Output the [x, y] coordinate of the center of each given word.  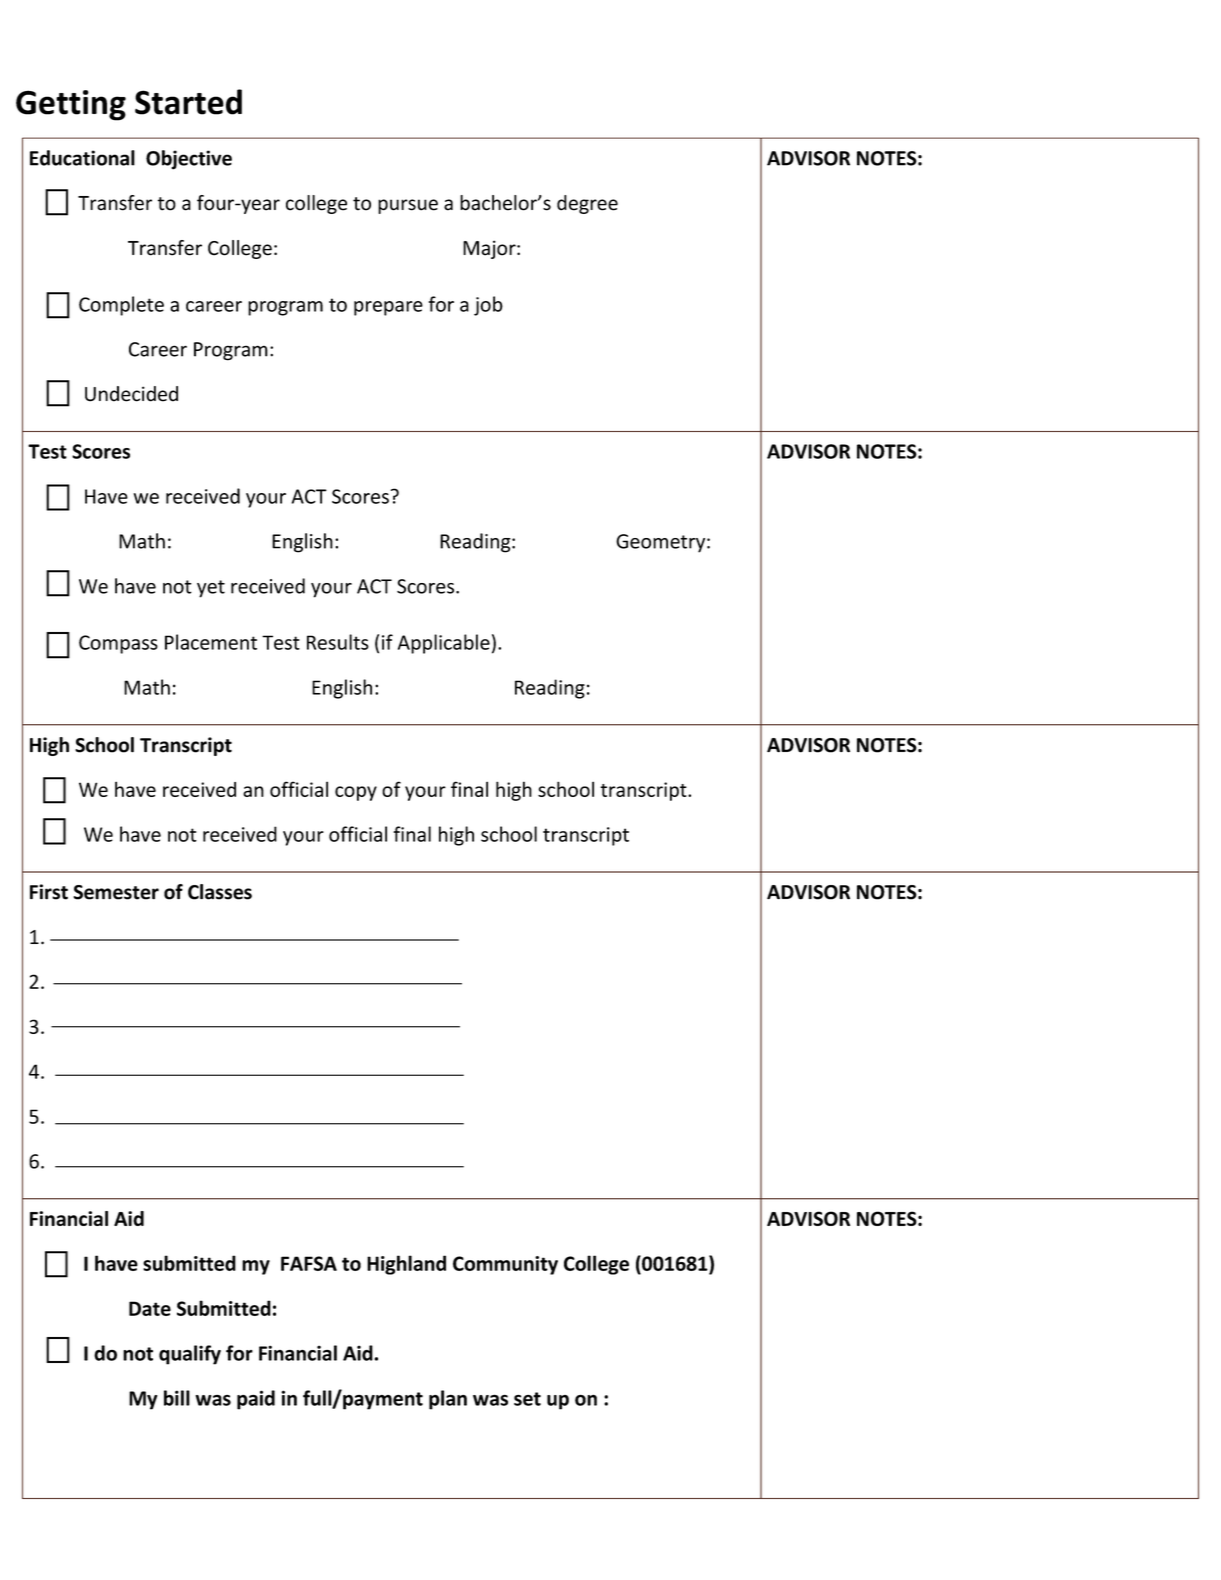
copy [356, 793]
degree [587, 204]
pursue [408, 206]
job [488, 306]
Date [150, 1308]
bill [177, 1398]
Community [505, 1265]
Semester [116, 892]
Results [338, 642]
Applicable [444, 644]
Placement [211, 642]
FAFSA [309, 1263]
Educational [82, 158]
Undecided [131, 394]
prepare [388, 308]
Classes [220, 892]
